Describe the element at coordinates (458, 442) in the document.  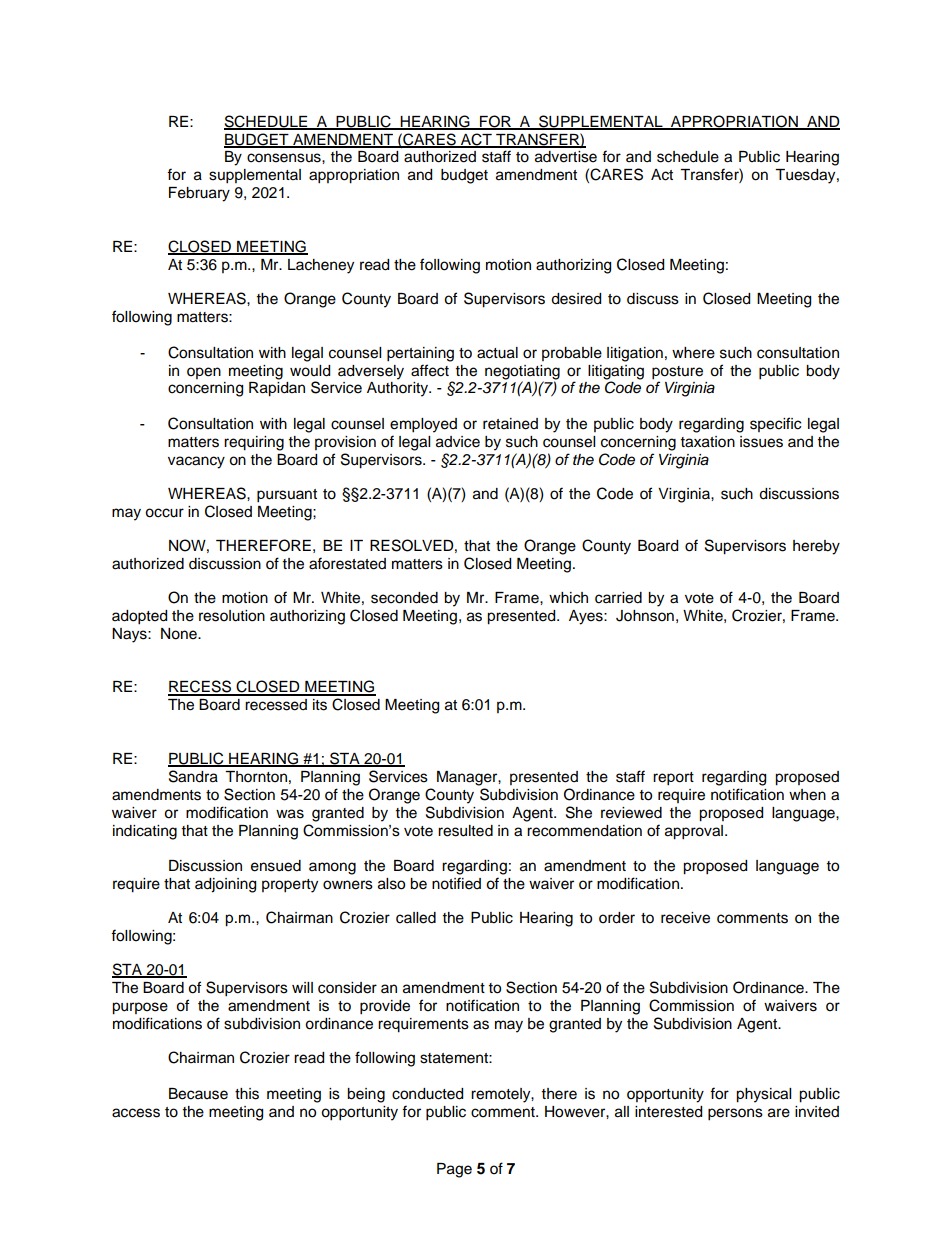
I see `advice` at that location.
